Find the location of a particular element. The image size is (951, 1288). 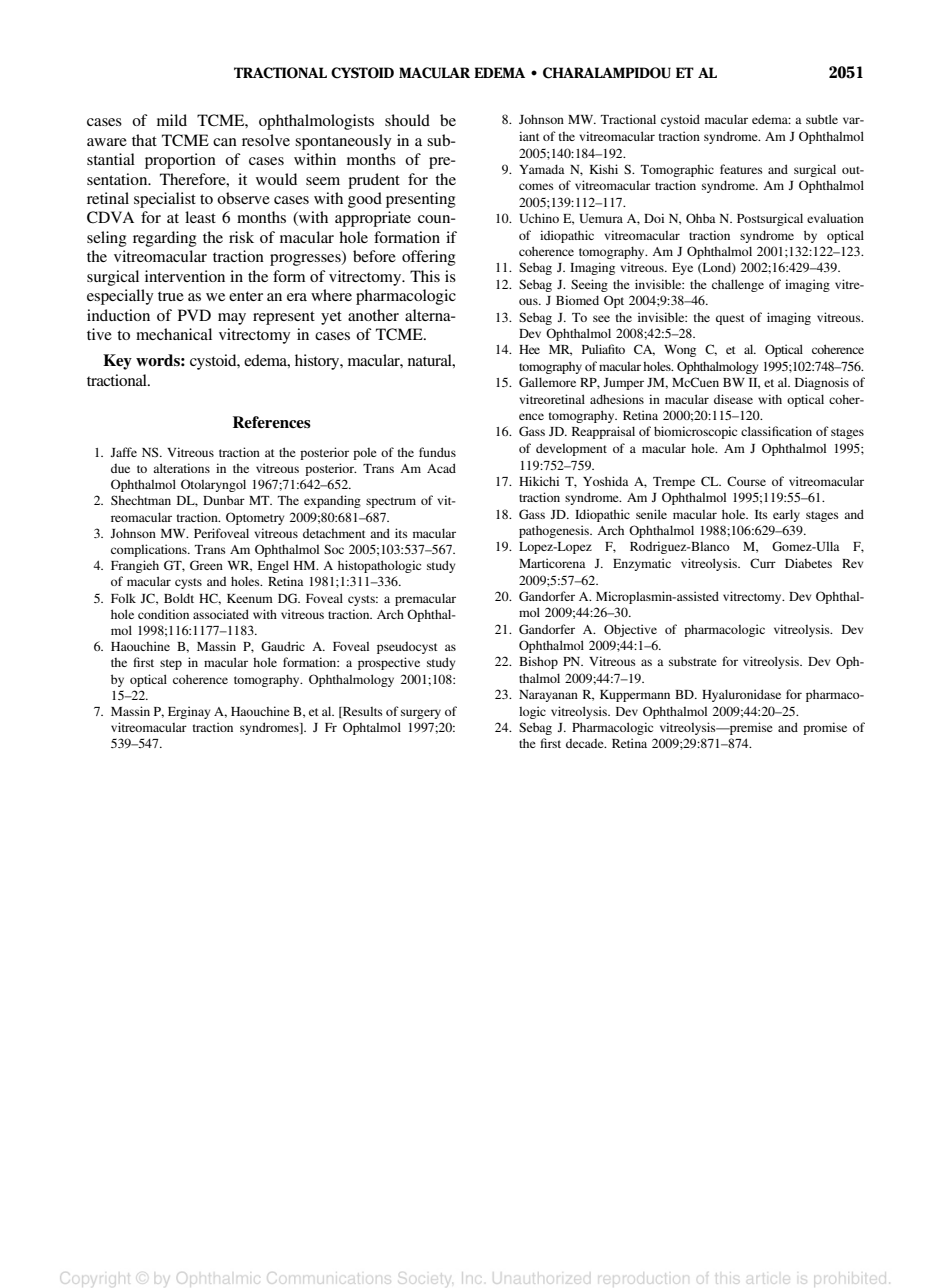

This is located at coordinates (425, 276).
